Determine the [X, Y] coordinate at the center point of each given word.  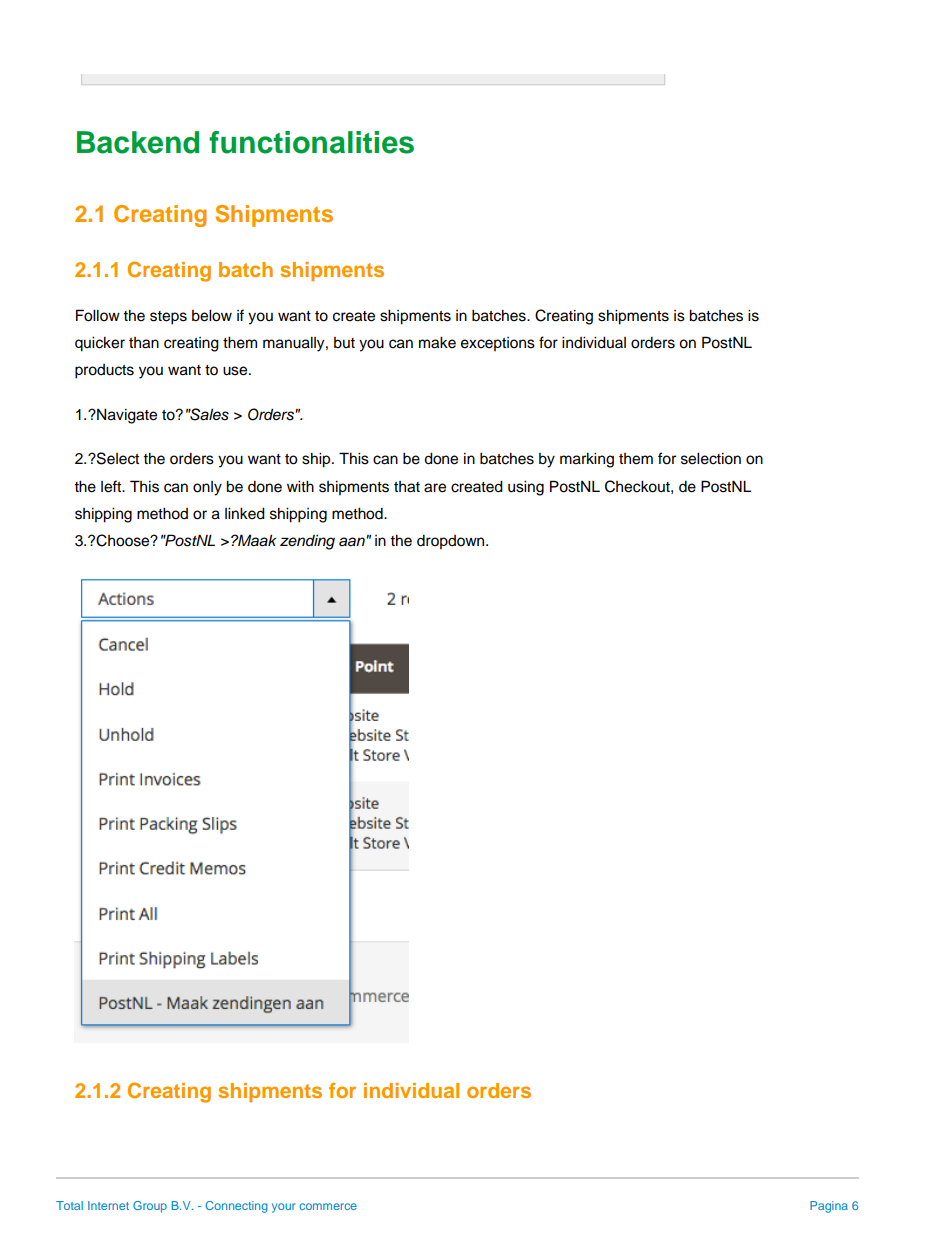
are [435, 488]
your [284, 1208]
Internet [108, 1205]
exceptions [498, 344]
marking [587, 460]
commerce [328, 1206]
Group [150, 1207]
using [526, 488]
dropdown [452, 542]
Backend [138, 142]
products [104, 371]
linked [245, 513]
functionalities [311, 142]
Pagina [829, 1207]
